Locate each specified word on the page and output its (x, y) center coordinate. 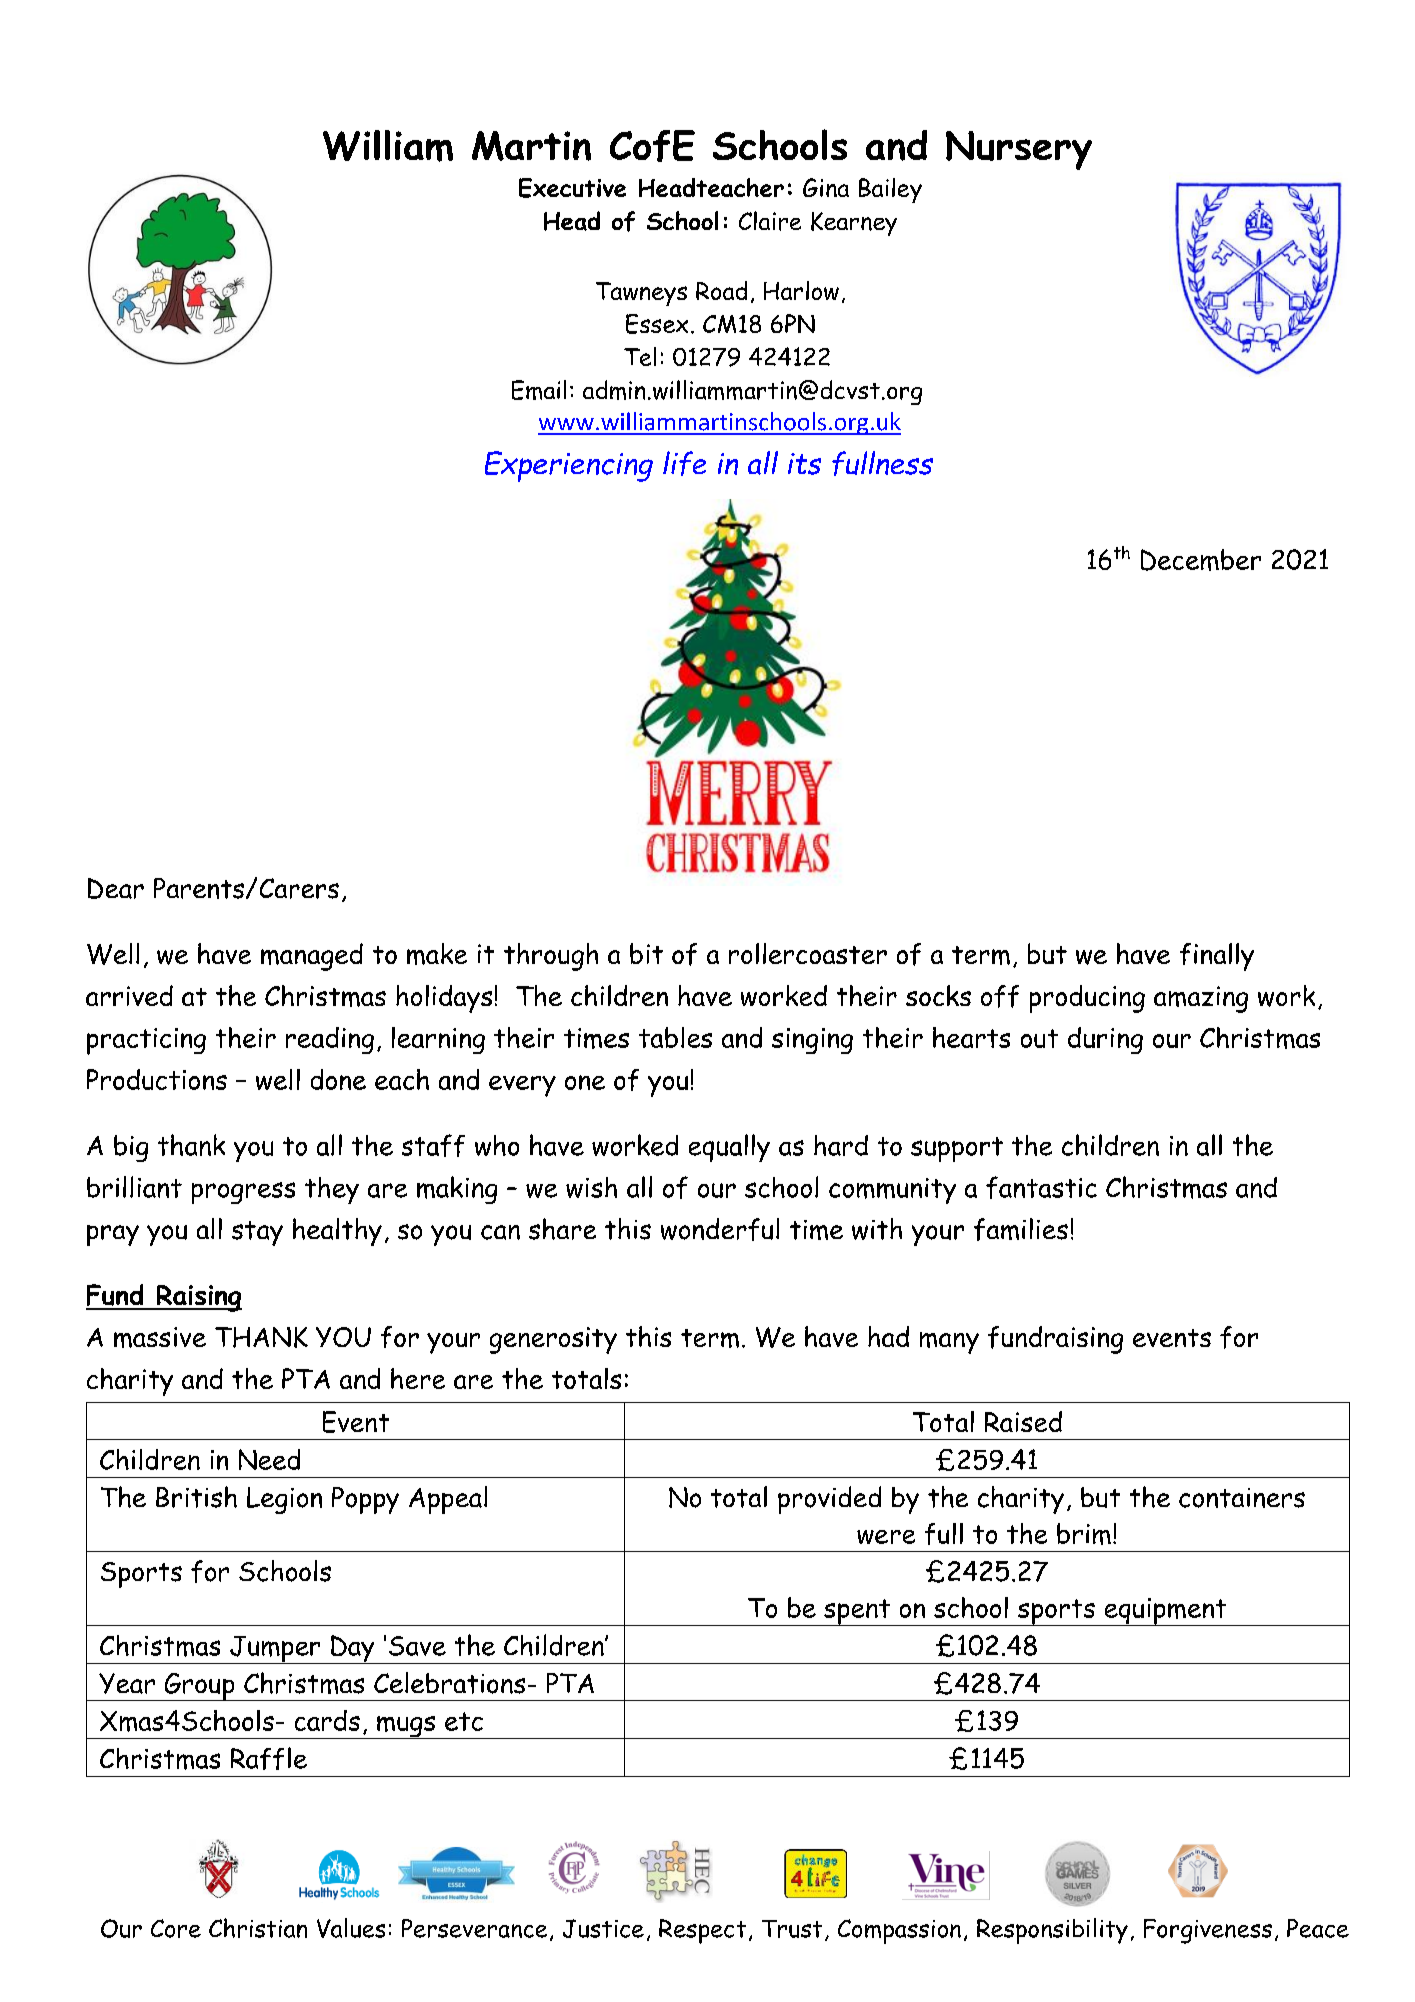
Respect (702, 1931)
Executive (572, 188)
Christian (258, 1928)
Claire (770, 221)
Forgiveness (1208, 1931)
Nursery (1019, 150)
